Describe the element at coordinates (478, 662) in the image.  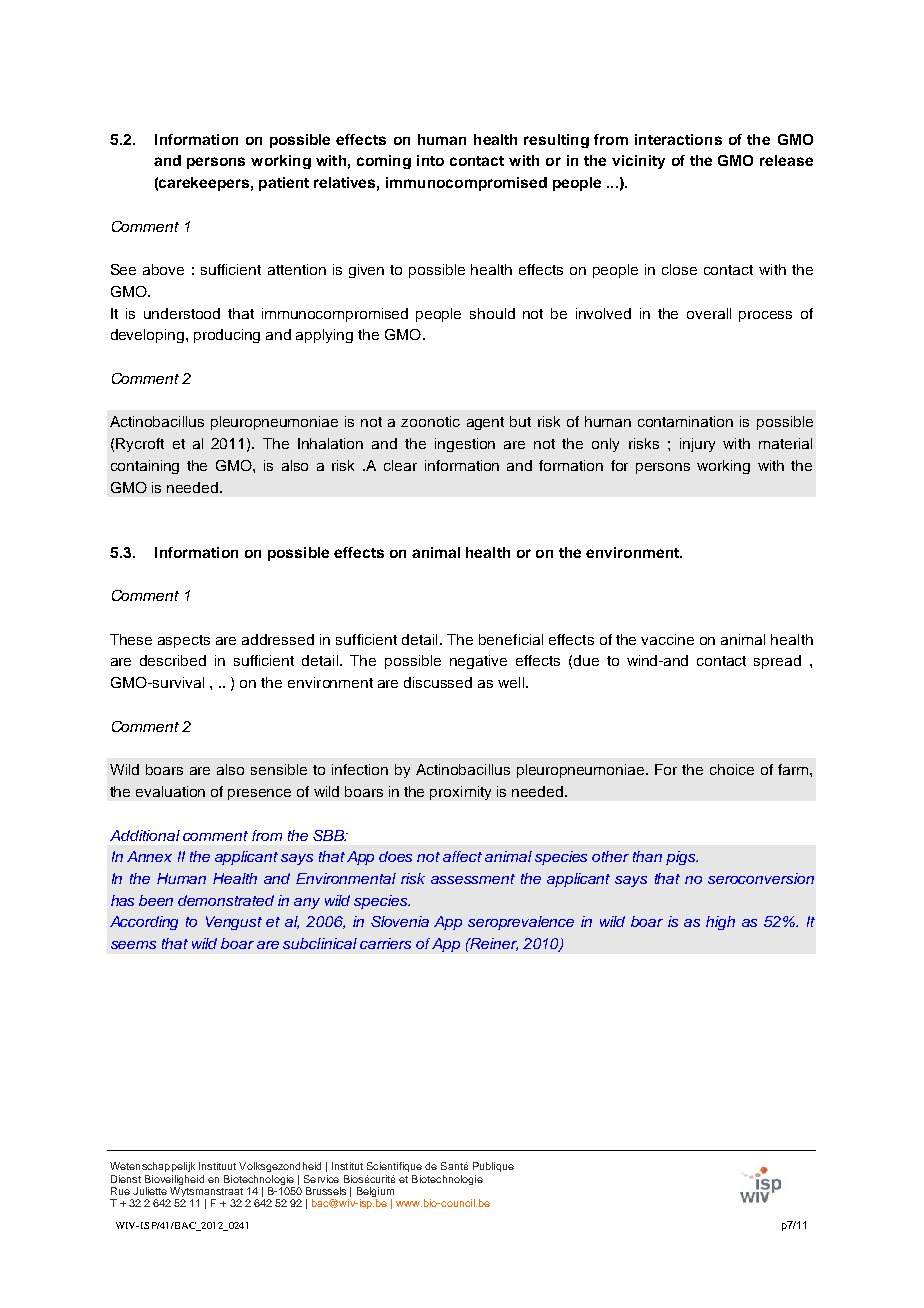
I see `negative` at that location.
